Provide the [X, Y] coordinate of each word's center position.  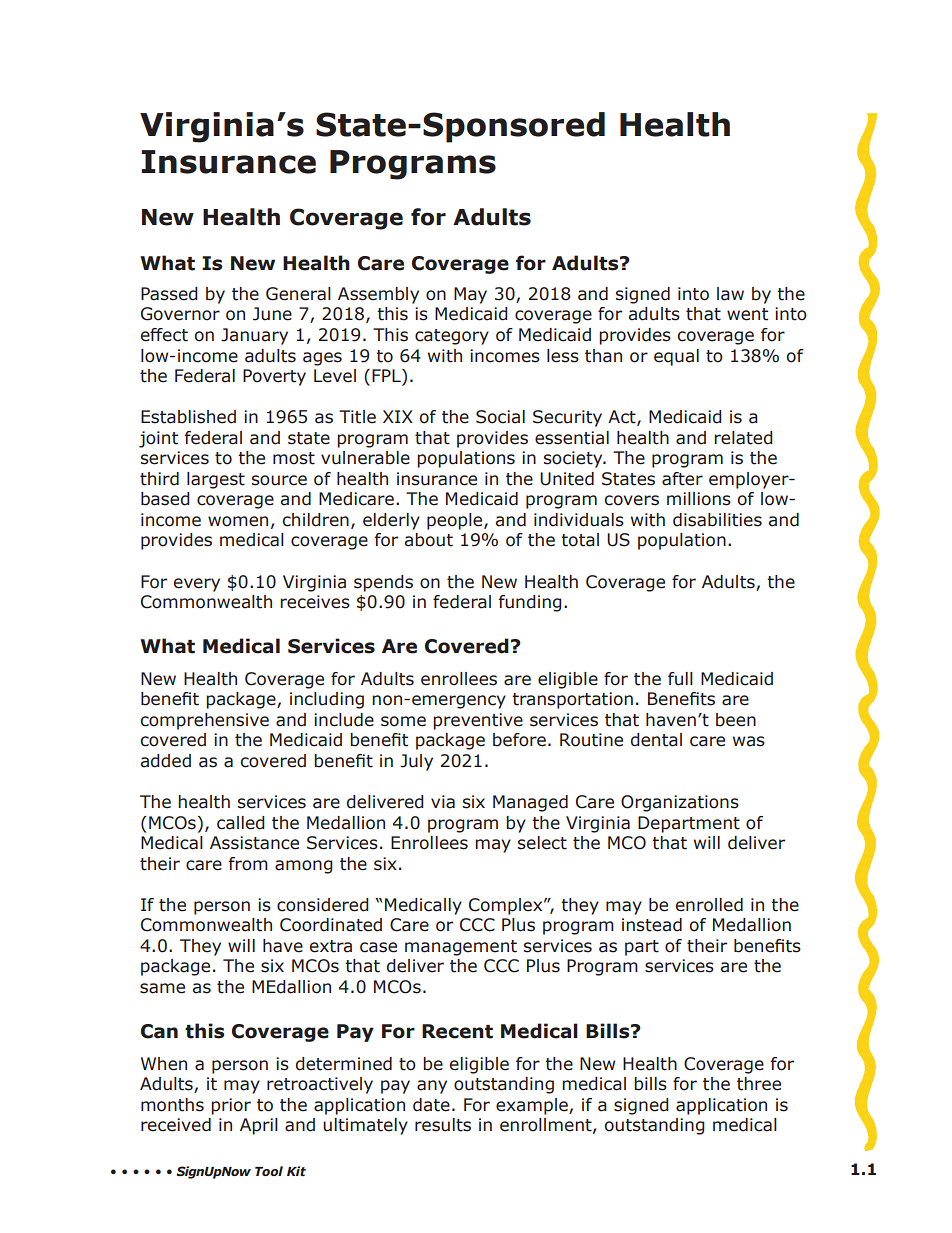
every [197, 585]
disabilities [717, 520]
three [759, 1084]
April [259, 1126]
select [542, 843]
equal [676, 357]
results [443, 1125]
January [254, 336]
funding [530, 603]
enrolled [709, 905]
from [248, 864]
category [452, 337]
